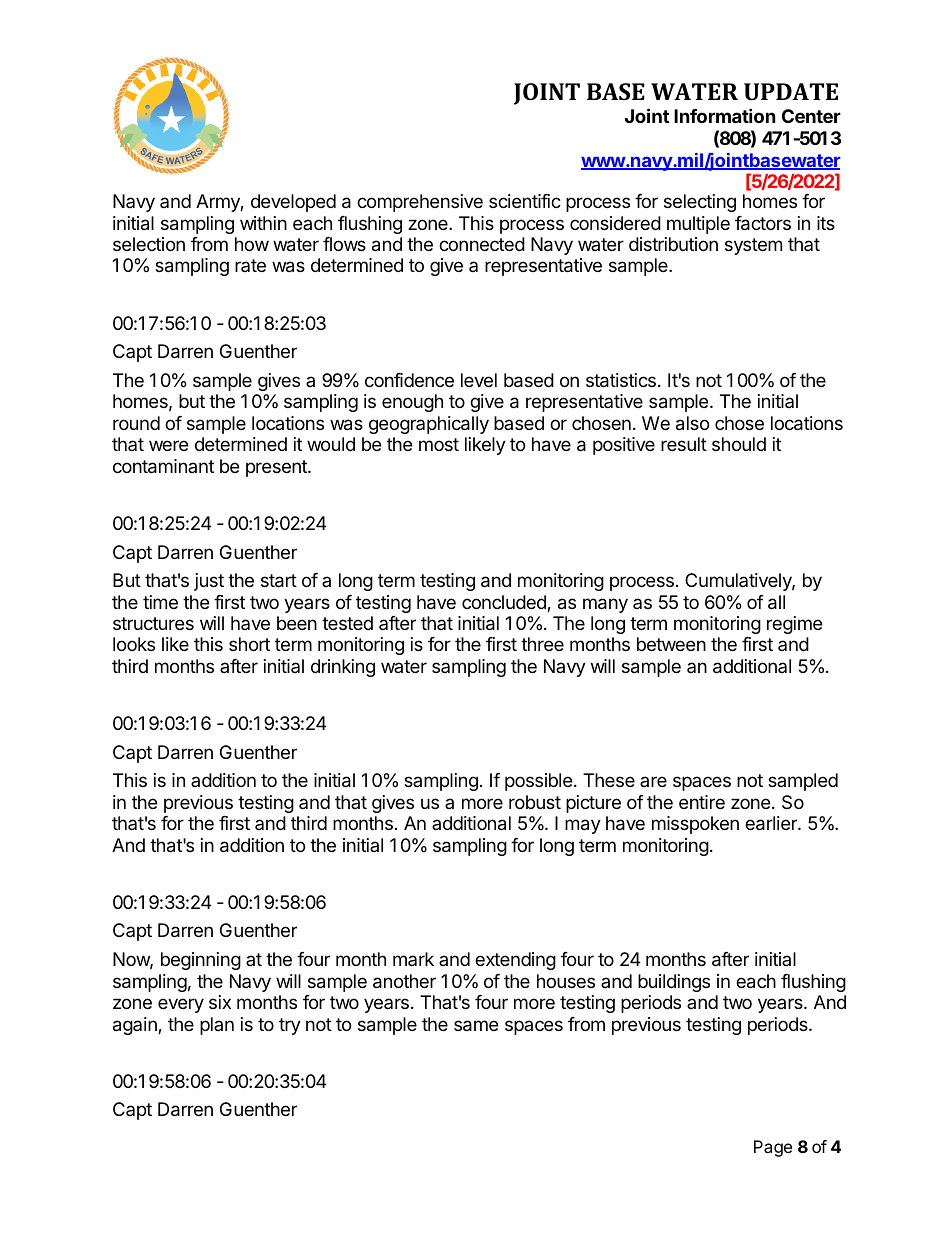 The image size is (952, 1233). I want to click on scientific, so click(525, 201).
